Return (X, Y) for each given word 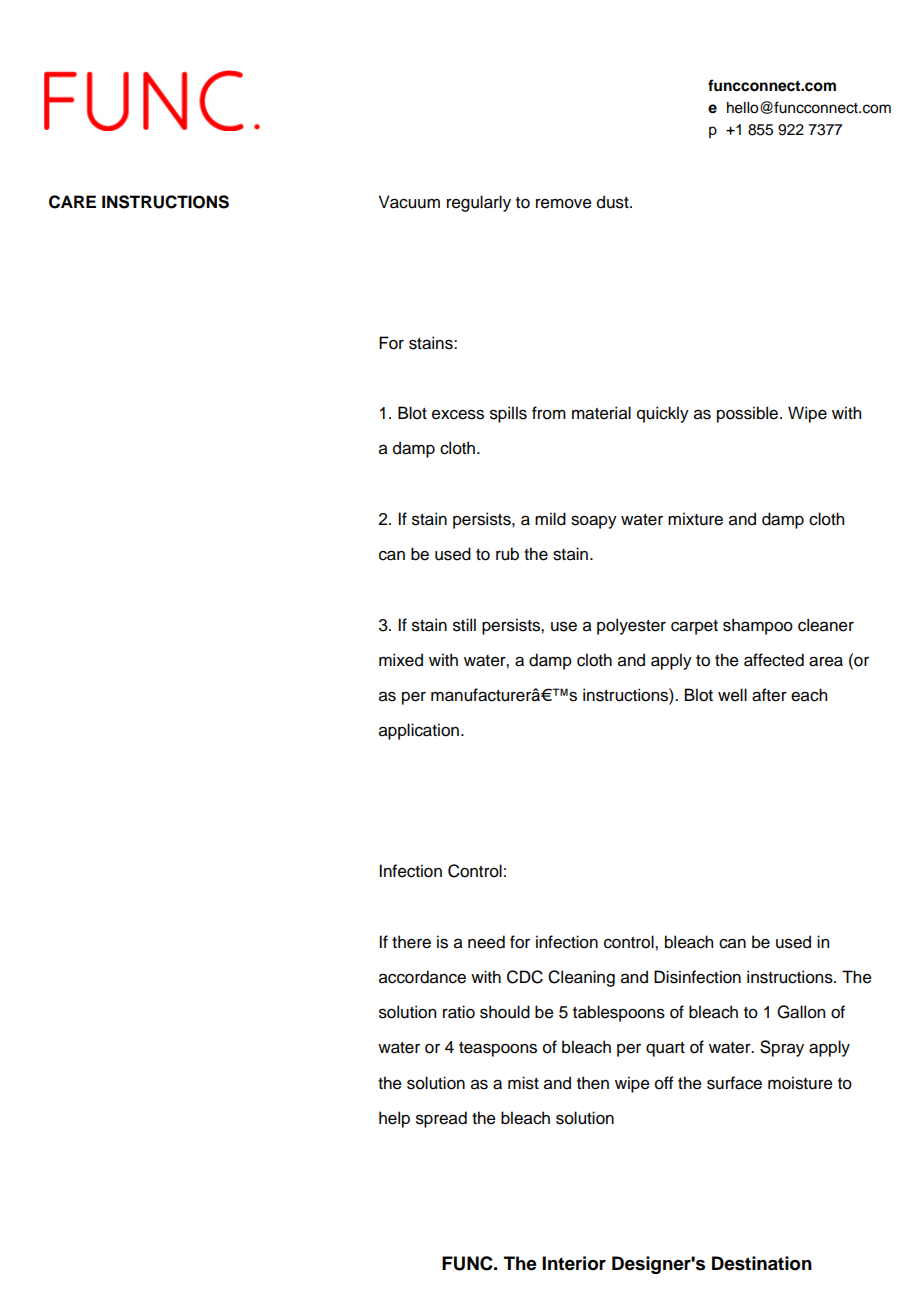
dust (614, 202)
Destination (762, 1263)
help (394, 1119)
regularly (479, 203)
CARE (72, 202)
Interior (574, 1263)
